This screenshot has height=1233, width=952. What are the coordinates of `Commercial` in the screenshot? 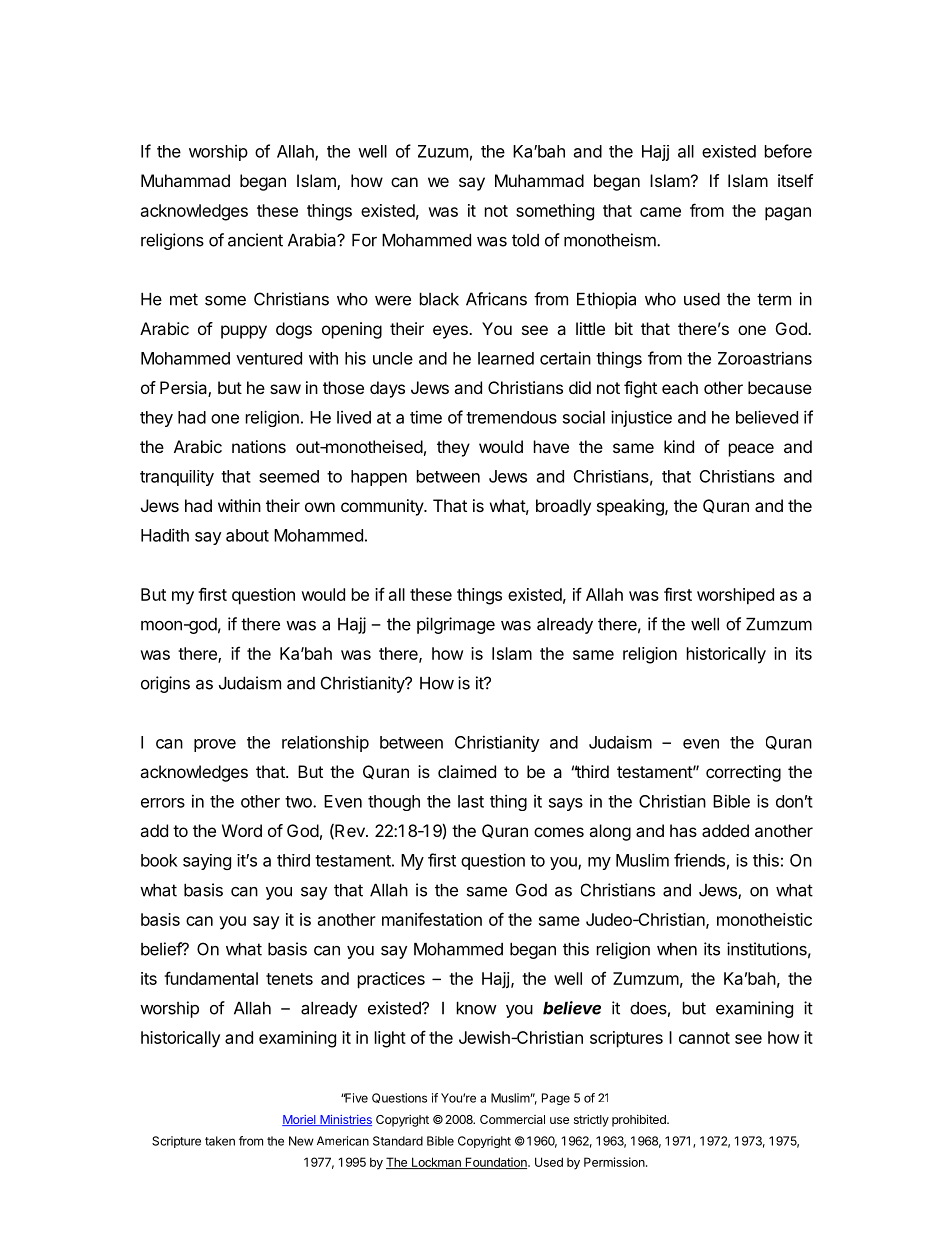 It's located at (512, 1119).
